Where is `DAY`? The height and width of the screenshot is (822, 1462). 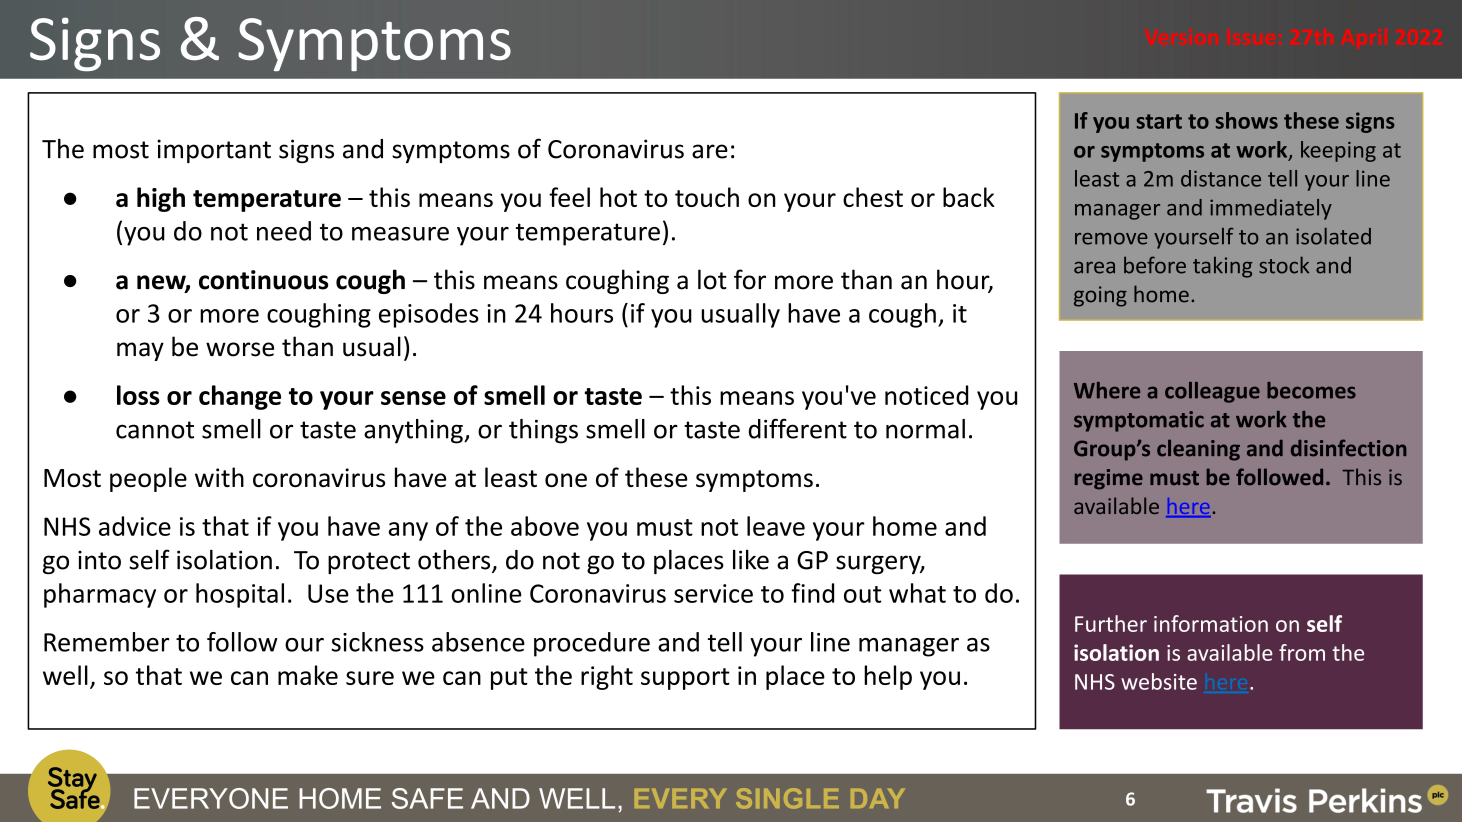
DAY is located at coordinates (878, 798).
